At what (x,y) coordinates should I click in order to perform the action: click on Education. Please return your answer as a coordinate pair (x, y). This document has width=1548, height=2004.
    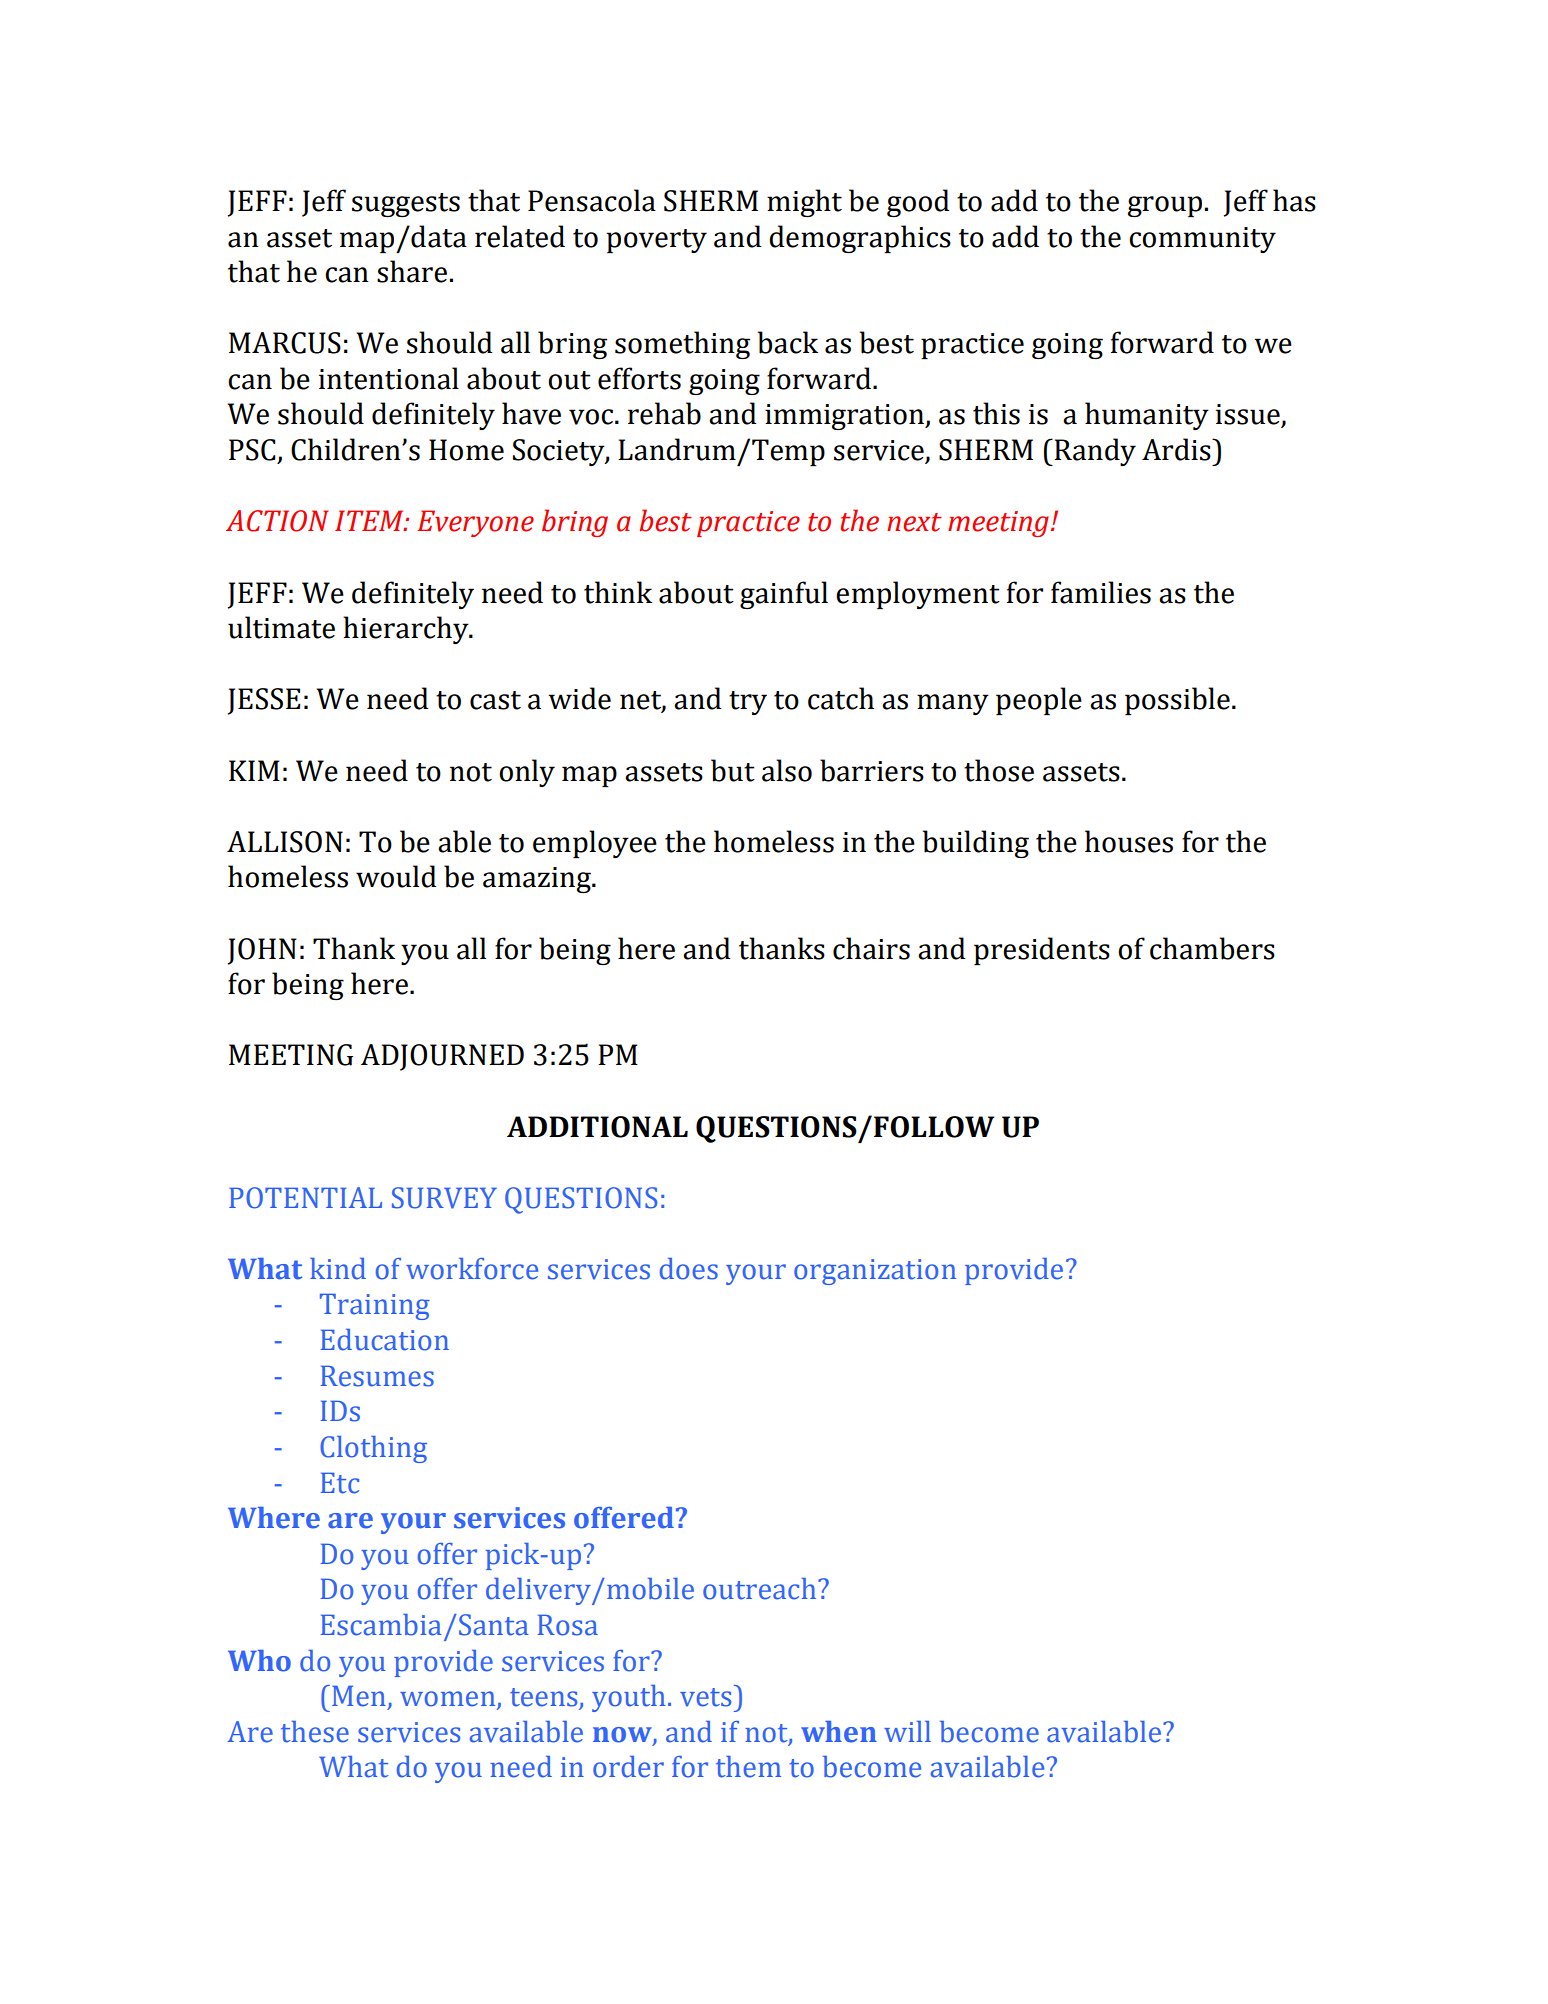
    Looking at the image, I should click on (385, 1340).
